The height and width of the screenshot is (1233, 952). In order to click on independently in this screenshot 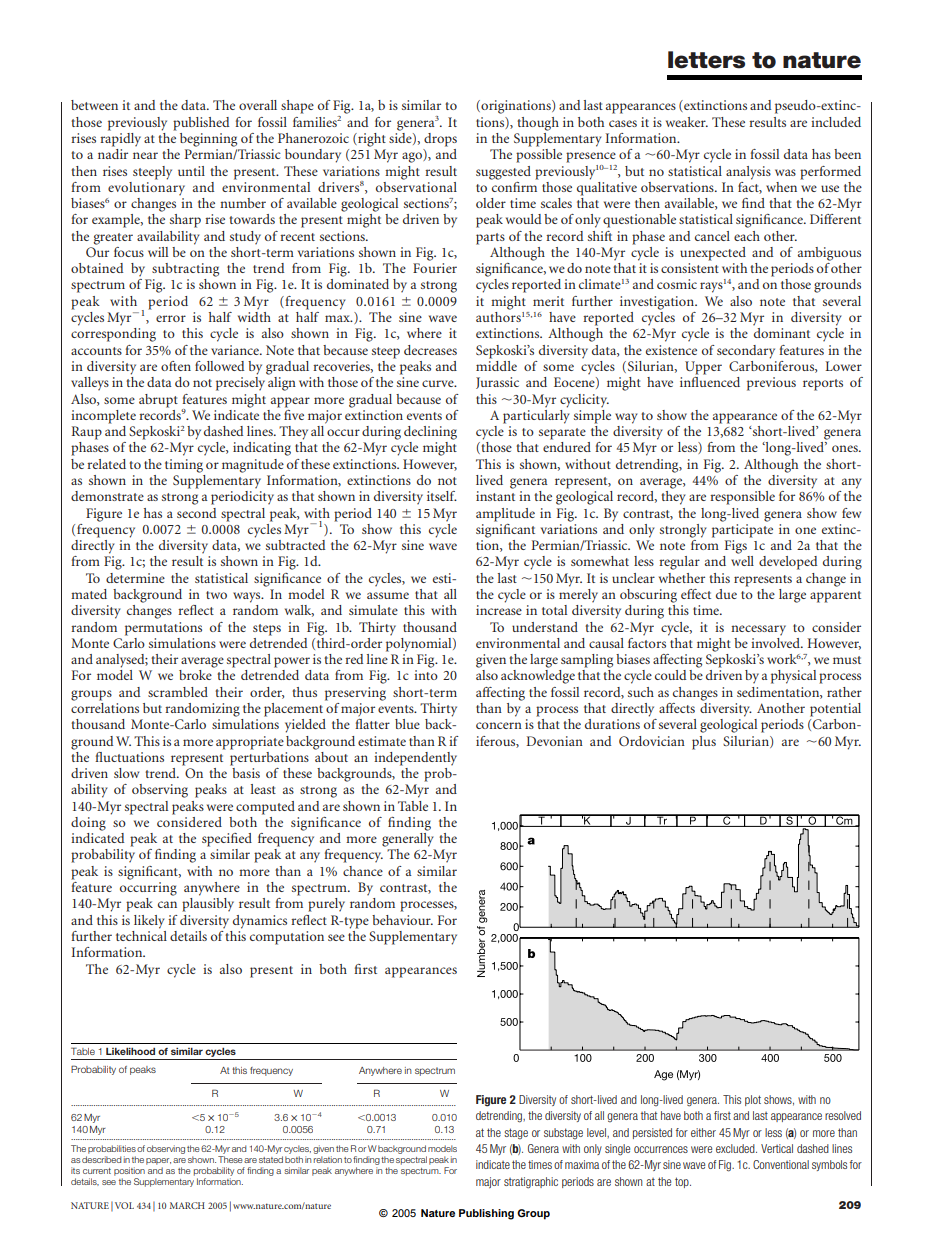, I will do `click(415, 759)`.
